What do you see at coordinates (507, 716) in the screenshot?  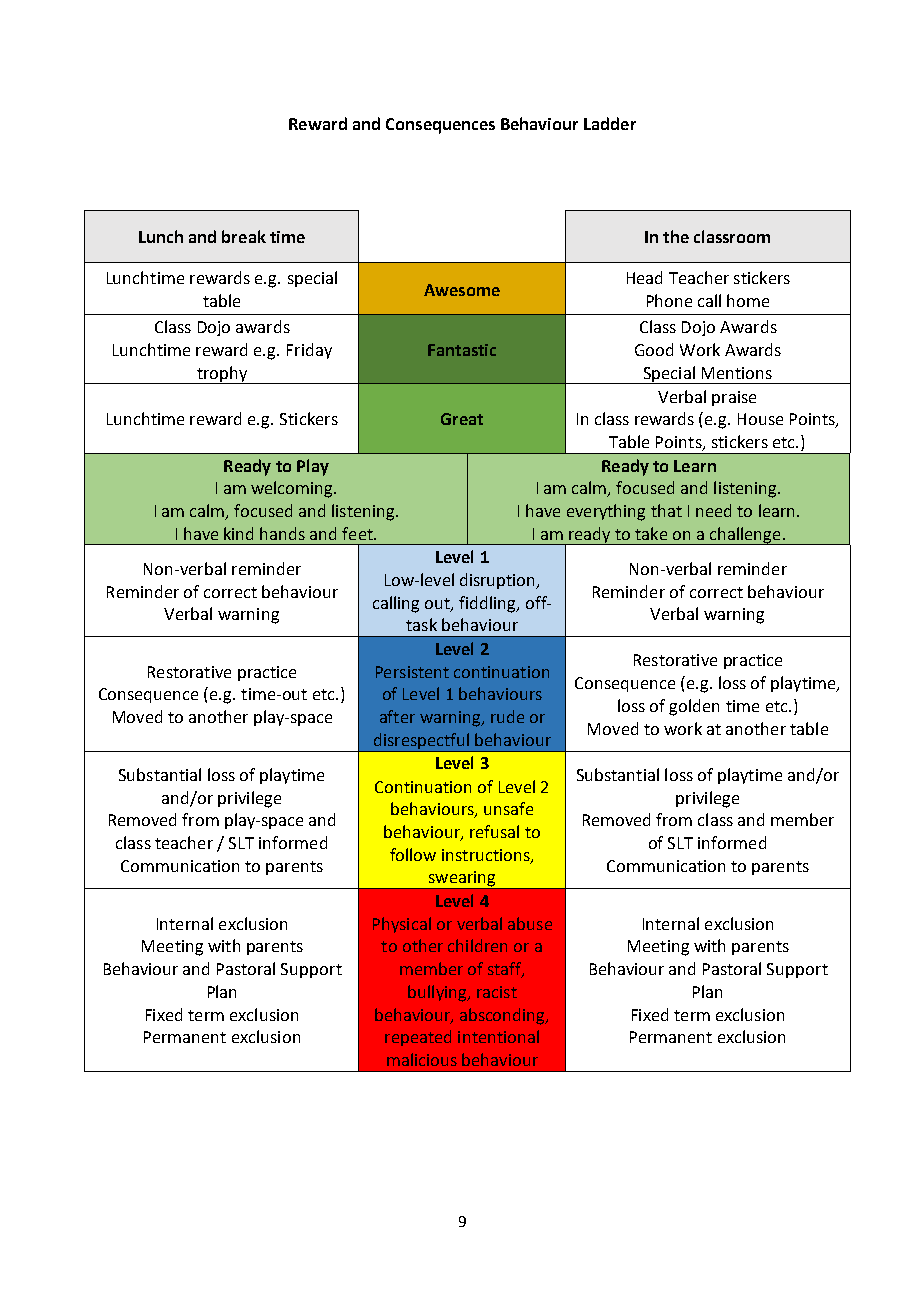 I see `rude` at bounding box center [507, 716].
